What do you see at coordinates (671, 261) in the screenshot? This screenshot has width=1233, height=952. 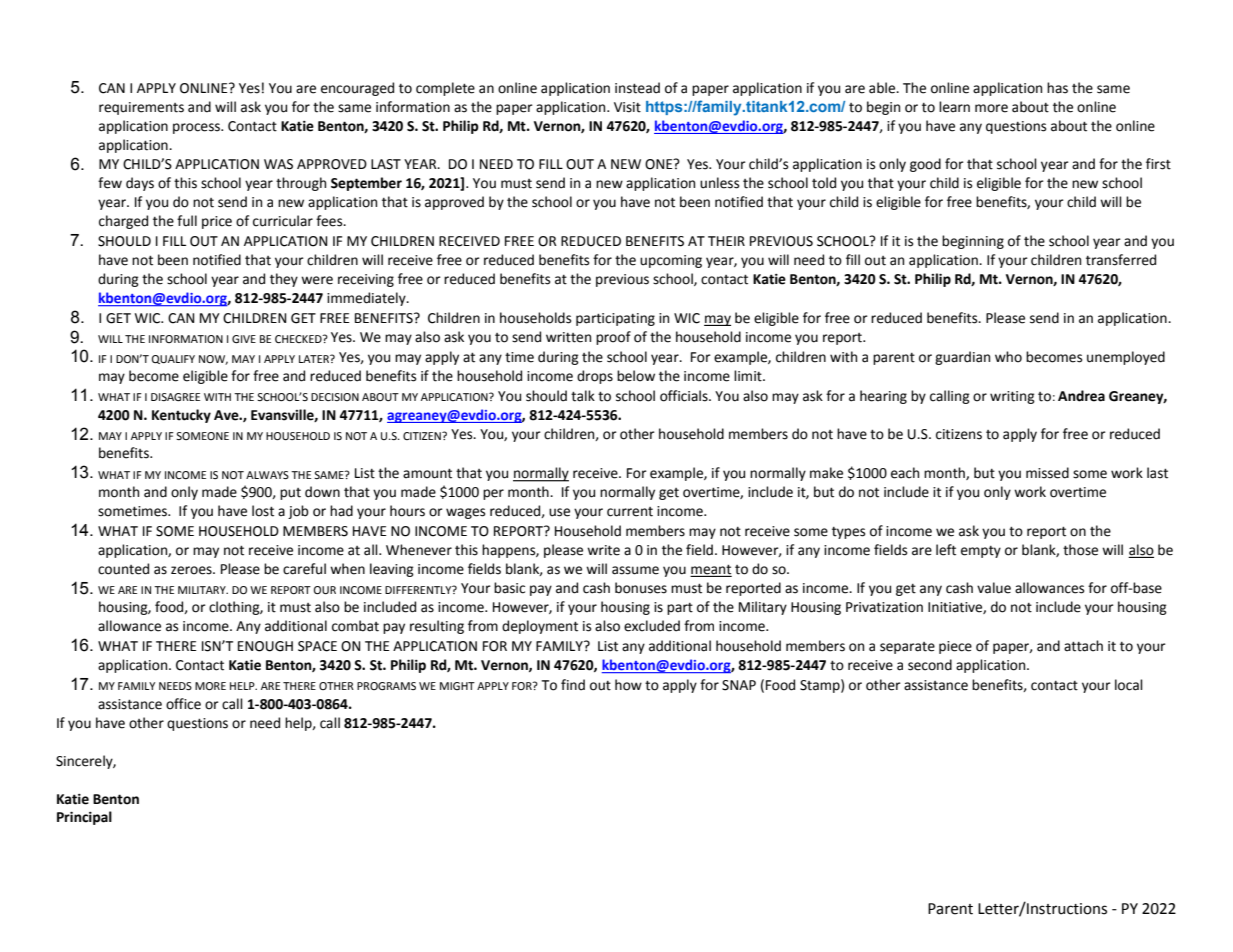 I see `upcoming` at bounding box center [671, 261].
